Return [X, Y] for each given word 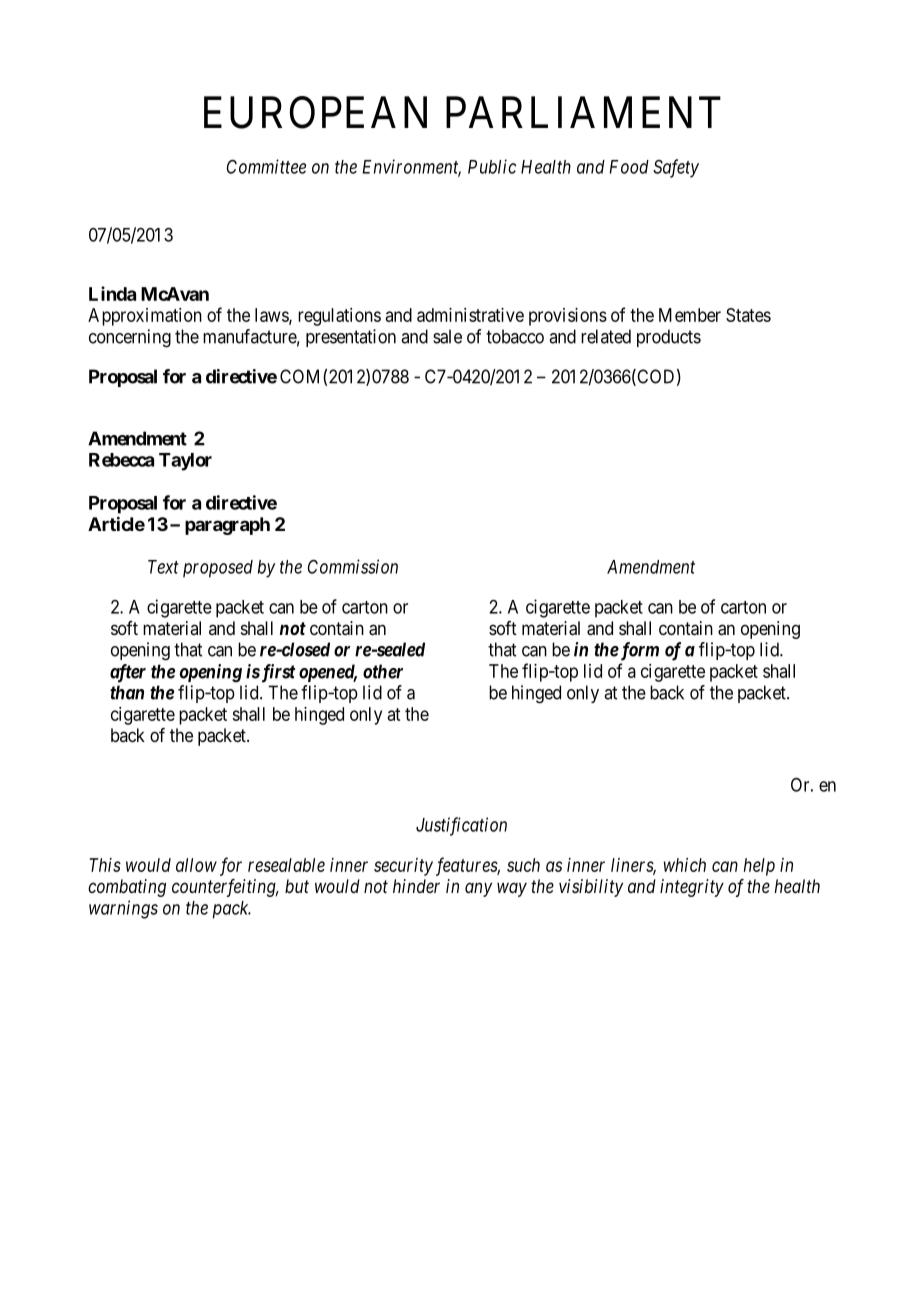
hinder [416, 886]
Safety [676, 168]
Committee [266, 166]
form [638, 651]
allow [196, 865]
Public [492, 166]
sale [447, 336]
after [128, 673]
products [669, 338]
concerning [130, 338]
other [383, 671]
